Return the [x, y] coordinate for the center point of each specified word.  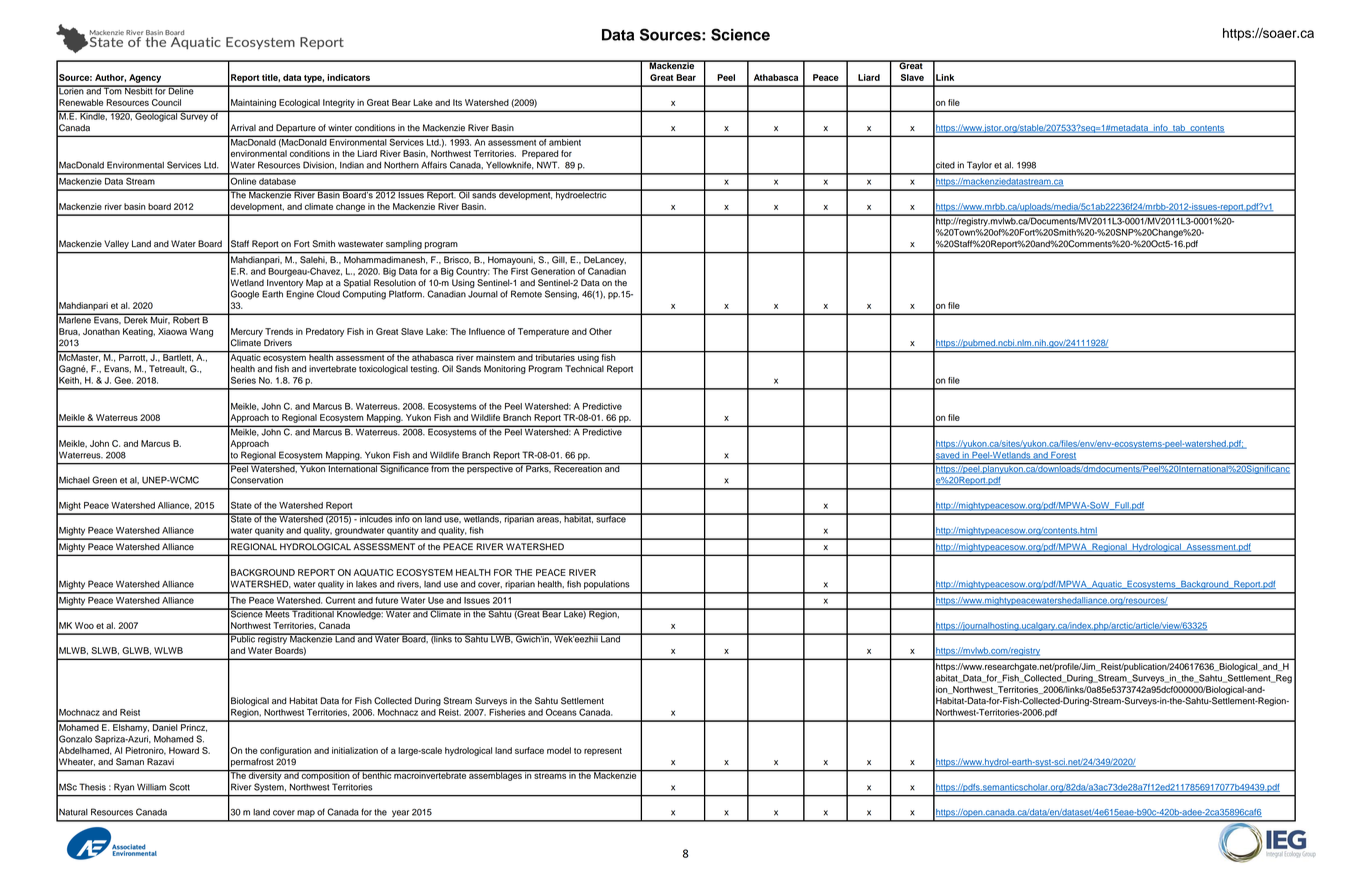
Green [104, 480]
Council [166, 102]
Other [600, 331]
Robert [186, 319]
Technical [584, 369]
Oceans [561, 712]
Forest [1062, 456]
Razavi [160, 762]
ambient [565, 142]
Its [457, 102]
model [559, 750]
